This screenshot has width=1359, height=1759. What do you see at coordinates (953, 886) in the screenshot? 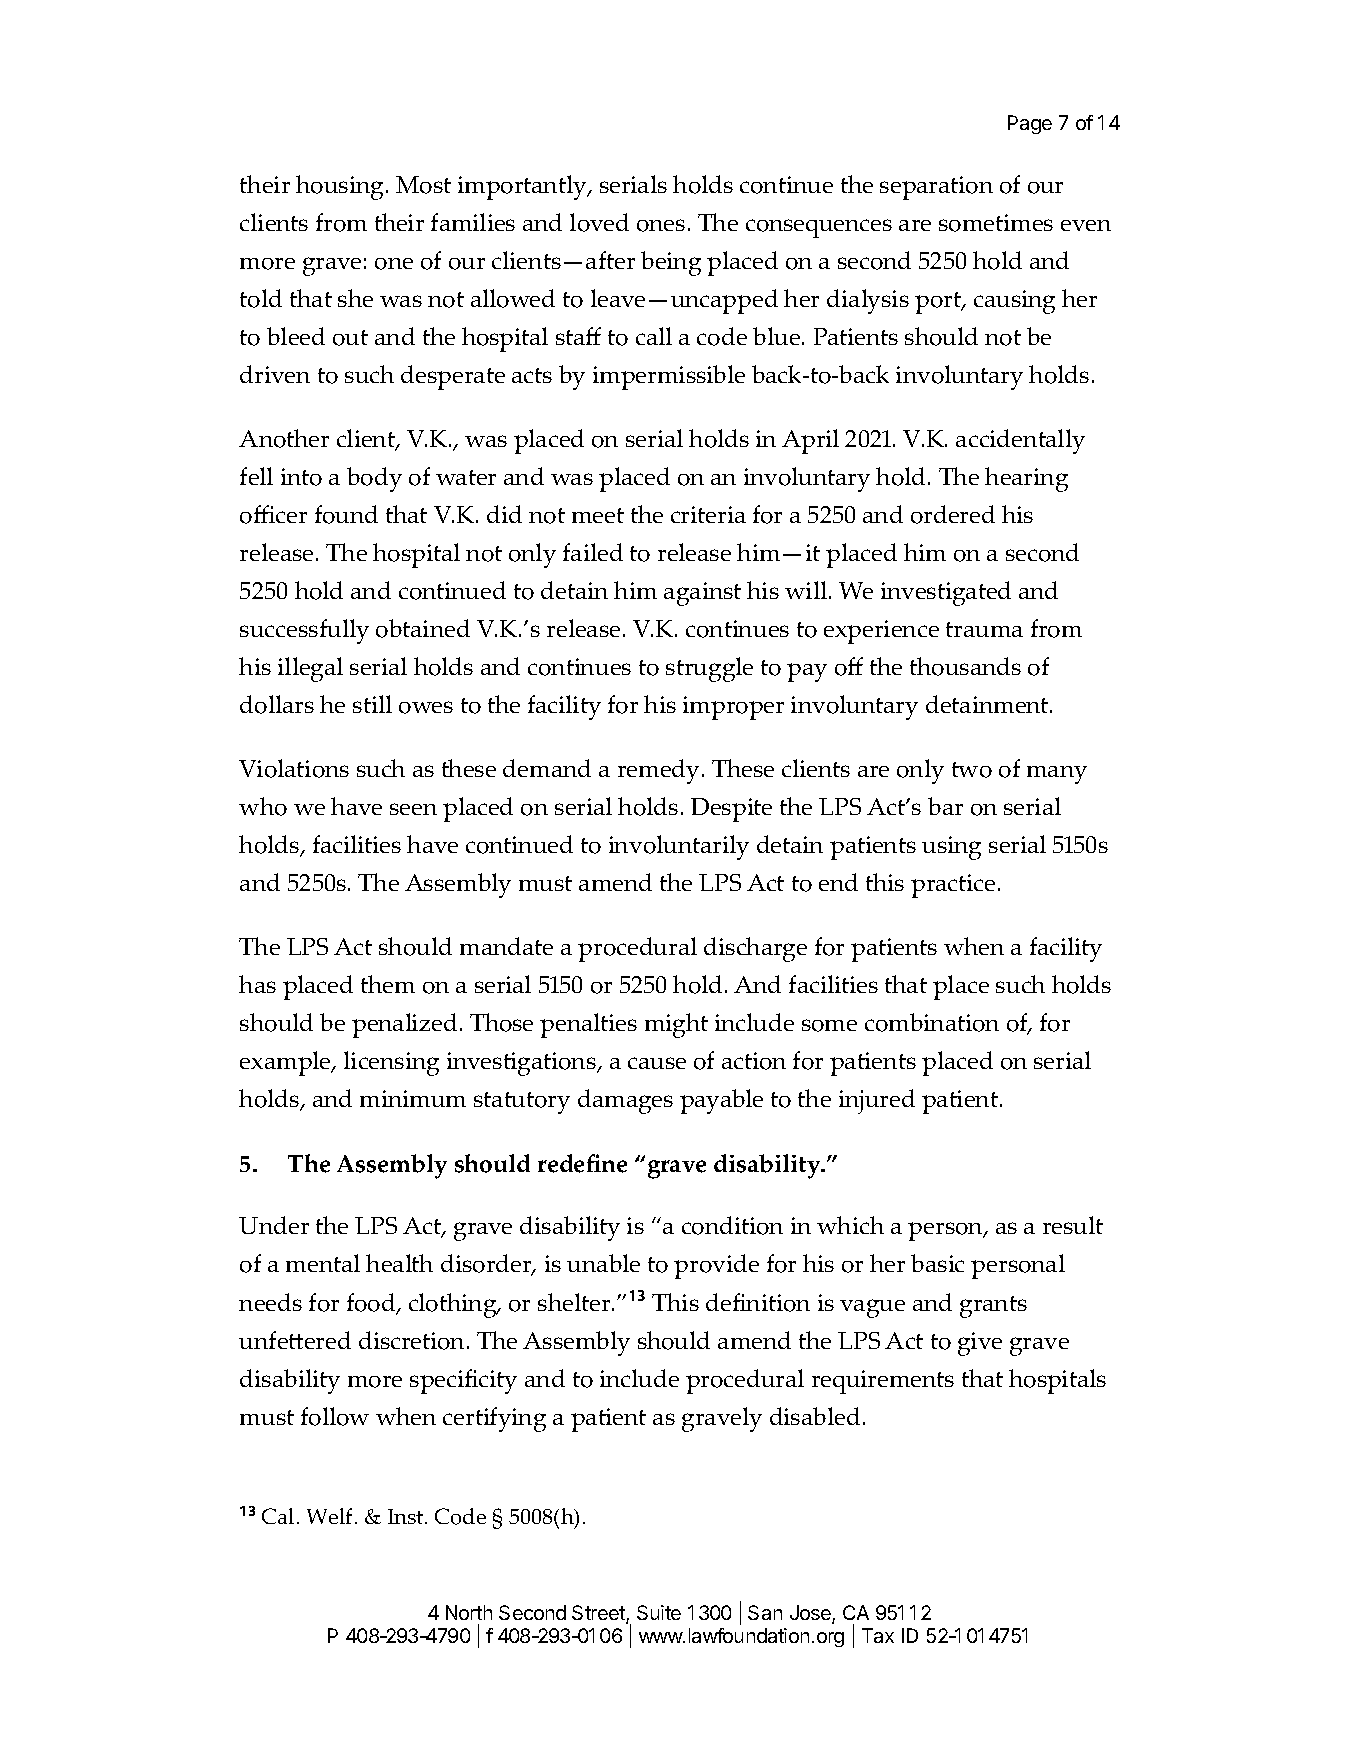
I see `practice` at bounding box center [953, 886].
